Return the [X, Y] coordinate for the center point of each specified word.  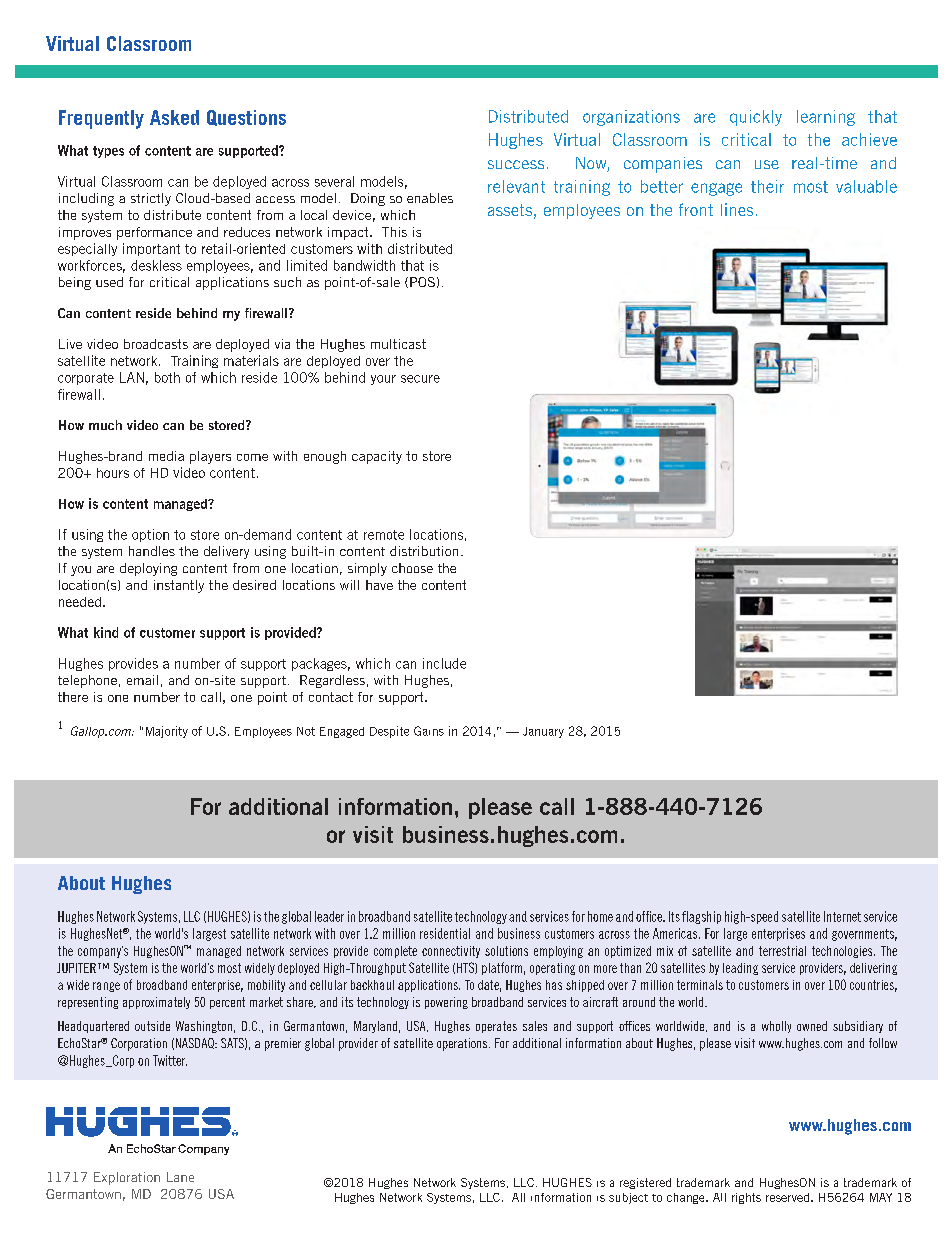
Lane [180, 1177]
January [543, 732]
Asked [174, 117]
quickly [756, 118]
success [516, 164]
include [444, 663]
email [142, 680]
